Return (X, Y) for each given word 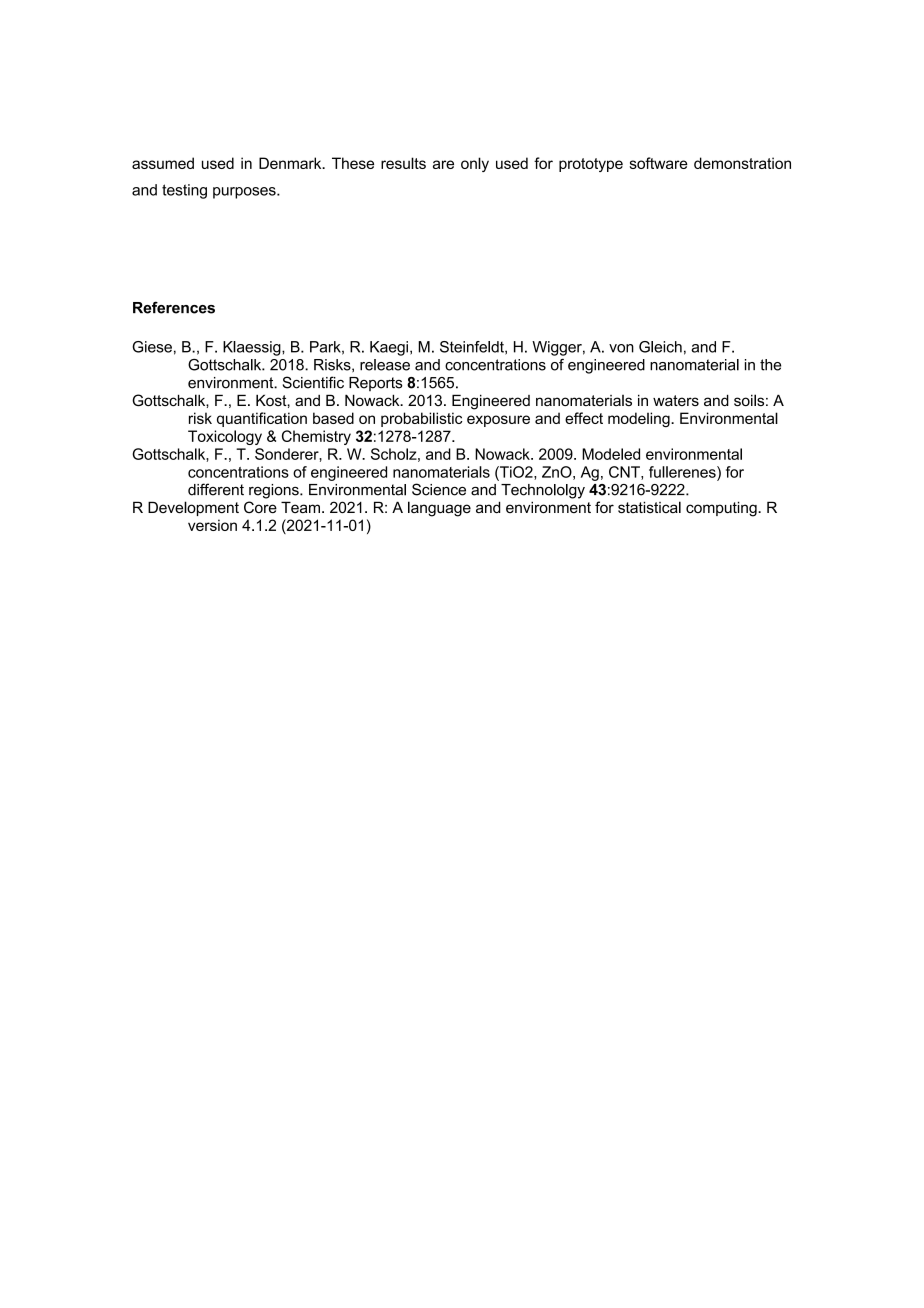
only (475, 164)
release (385, 365)
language (439, 509)
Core (260, 507)
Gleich (660, 347)
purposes (245, 193)
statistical (649, 507)
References (174, 307)
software (659, 163)
